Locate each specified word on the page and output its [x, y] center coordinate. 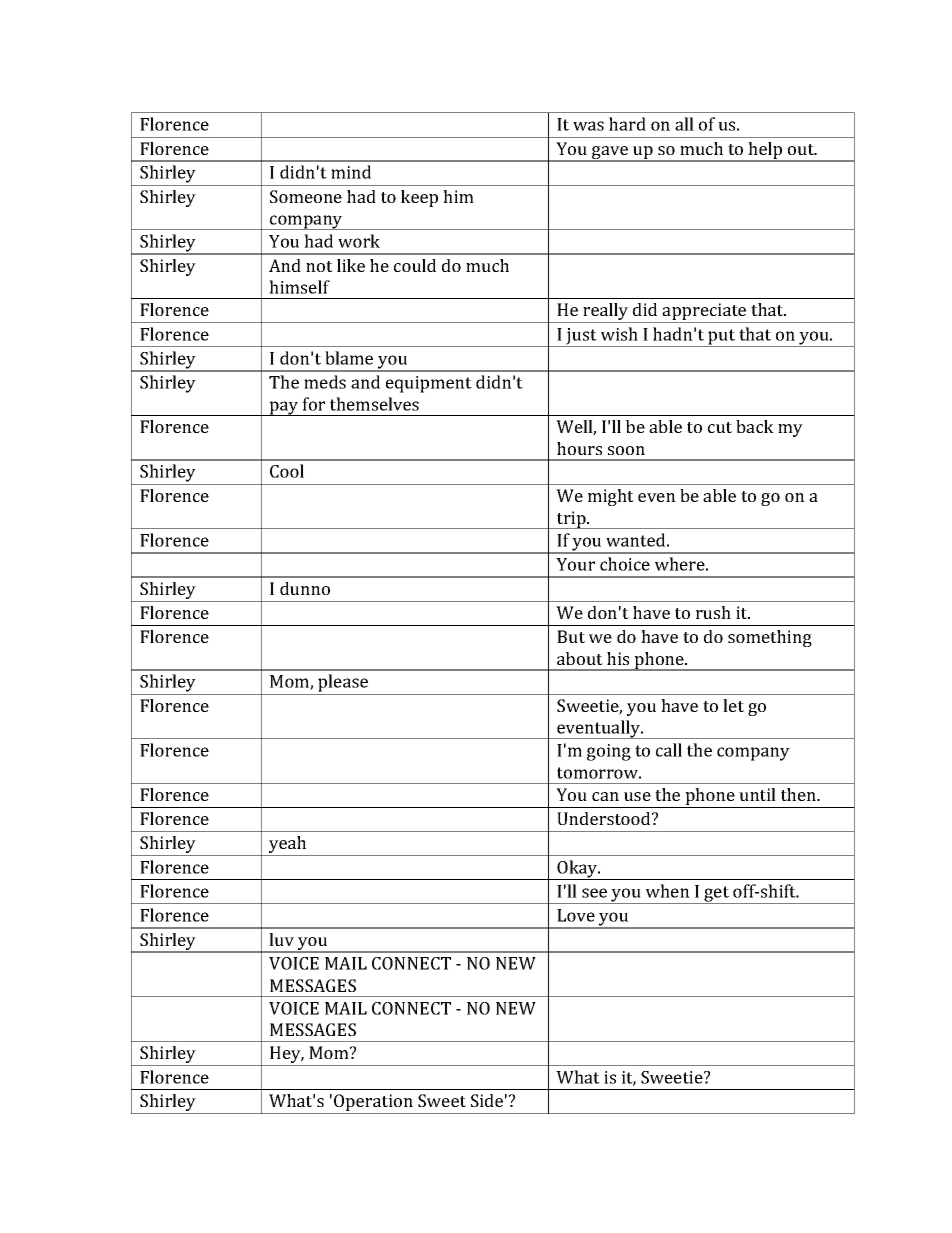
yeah [288, 846]
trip [571, 520]
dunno [305, 588]
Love [576, 915]
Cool [287, 471]
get [716, 895]
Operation [373, 1104]
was [588, 126]
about [580, 658]
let [733, 705]
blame [349, 358]
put [722, 338]
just [582, 337]
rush [713, 612]
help [766, 151]
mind [351, 172]
